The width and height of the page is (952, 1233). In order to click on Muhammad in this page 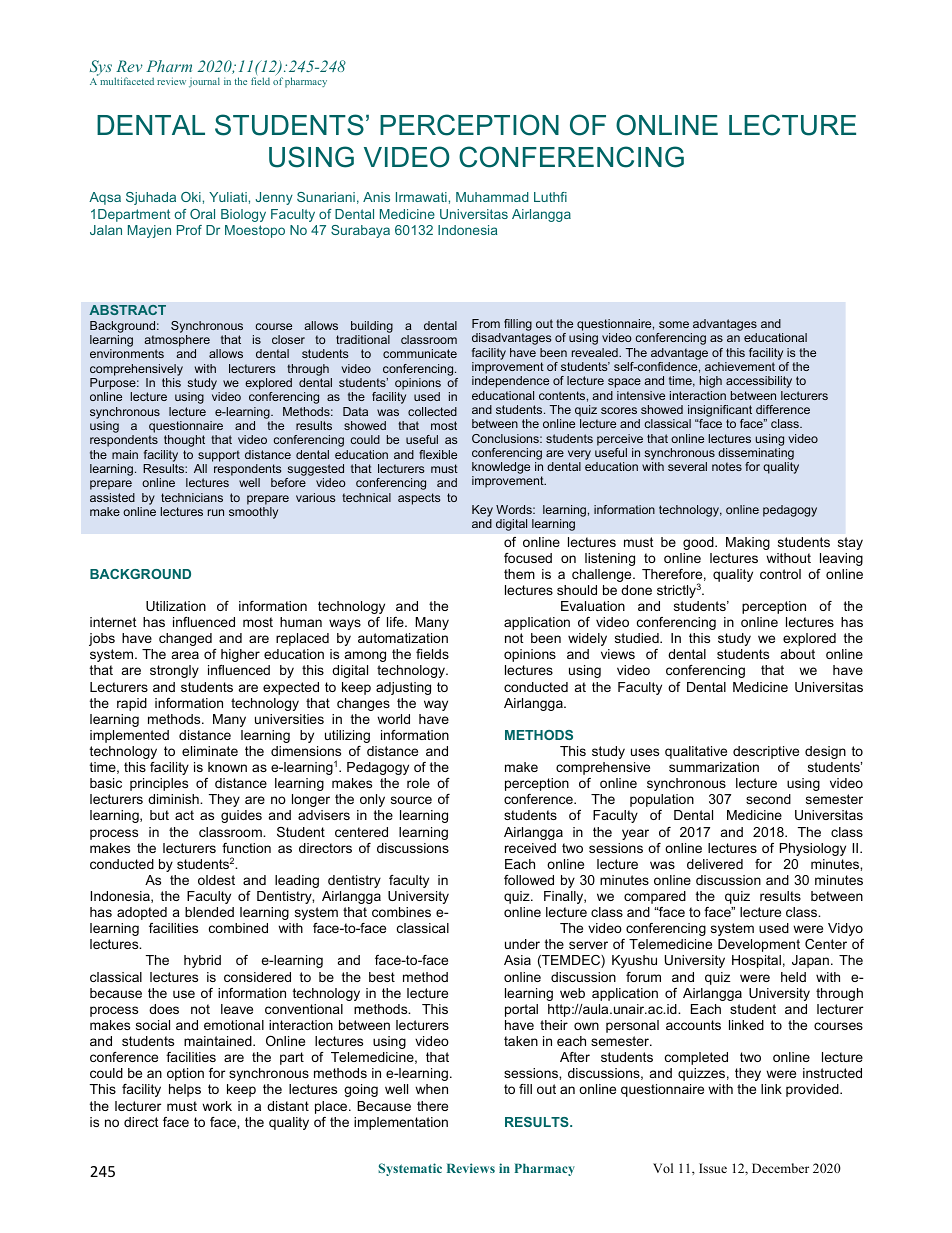, I will do `click(492, 197)`.
